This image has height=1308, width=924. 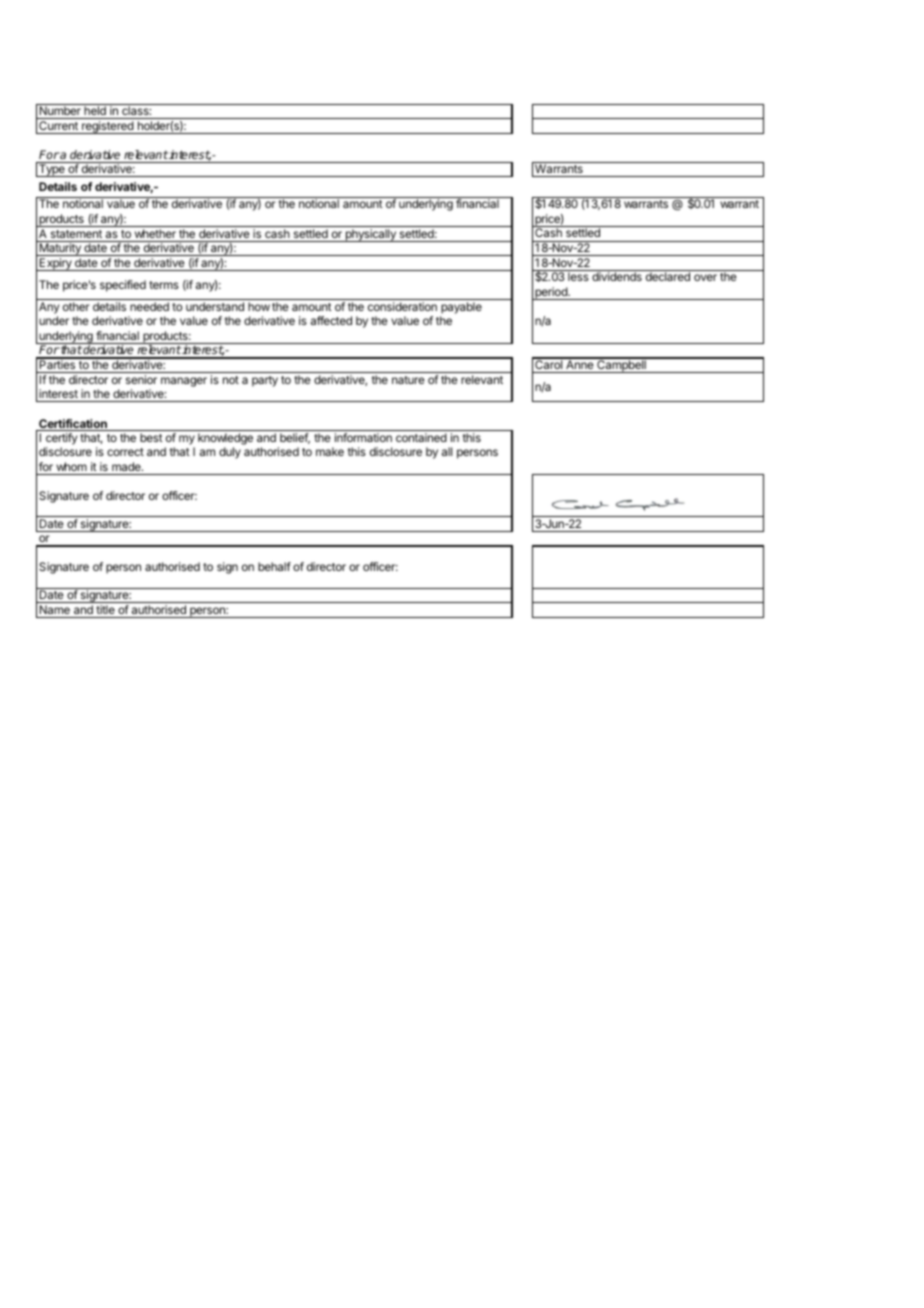 I want to click on dividends, so click(x=617, y=276).
